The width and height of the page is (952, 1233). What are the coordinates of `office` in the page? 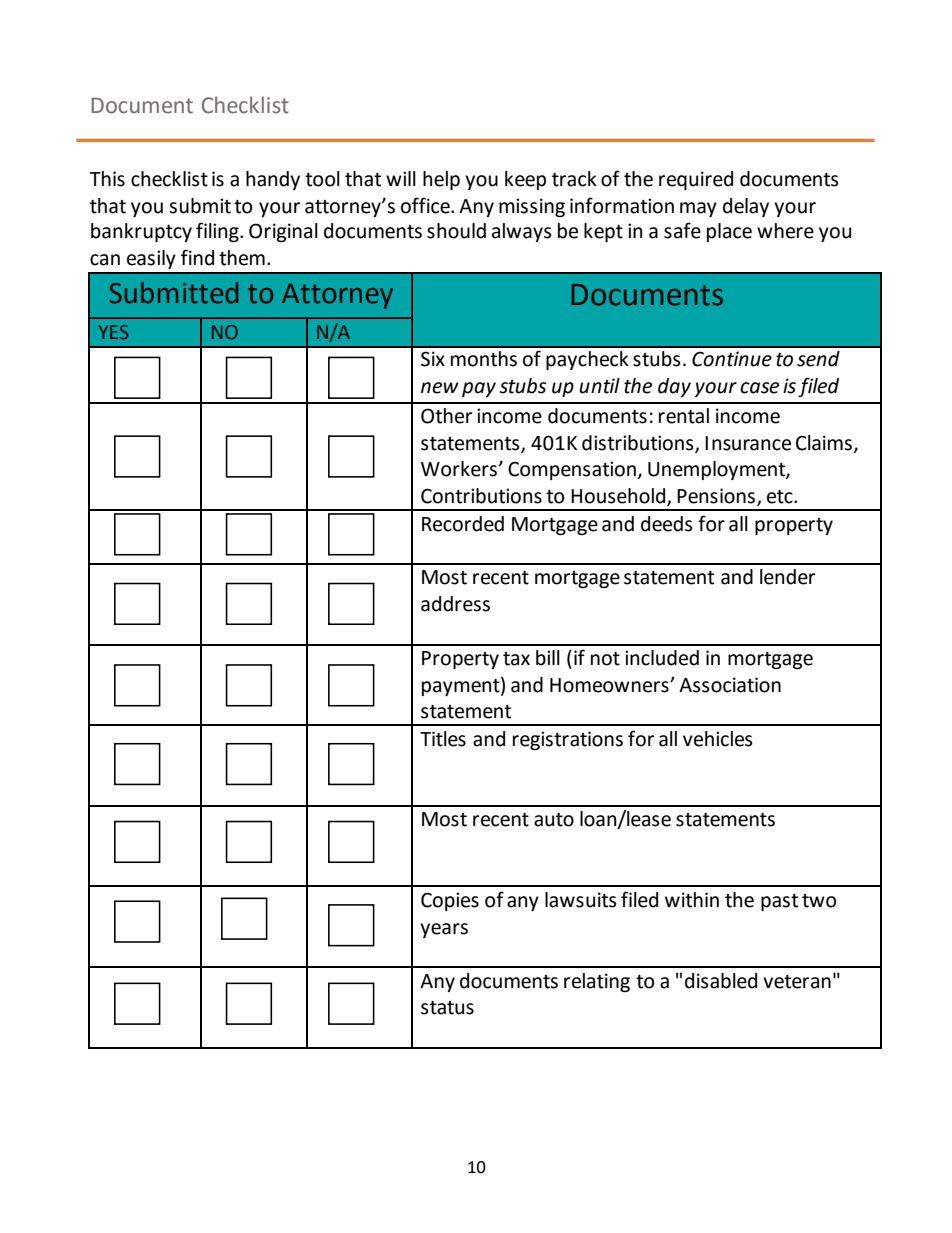 It's located at (426, 205).
